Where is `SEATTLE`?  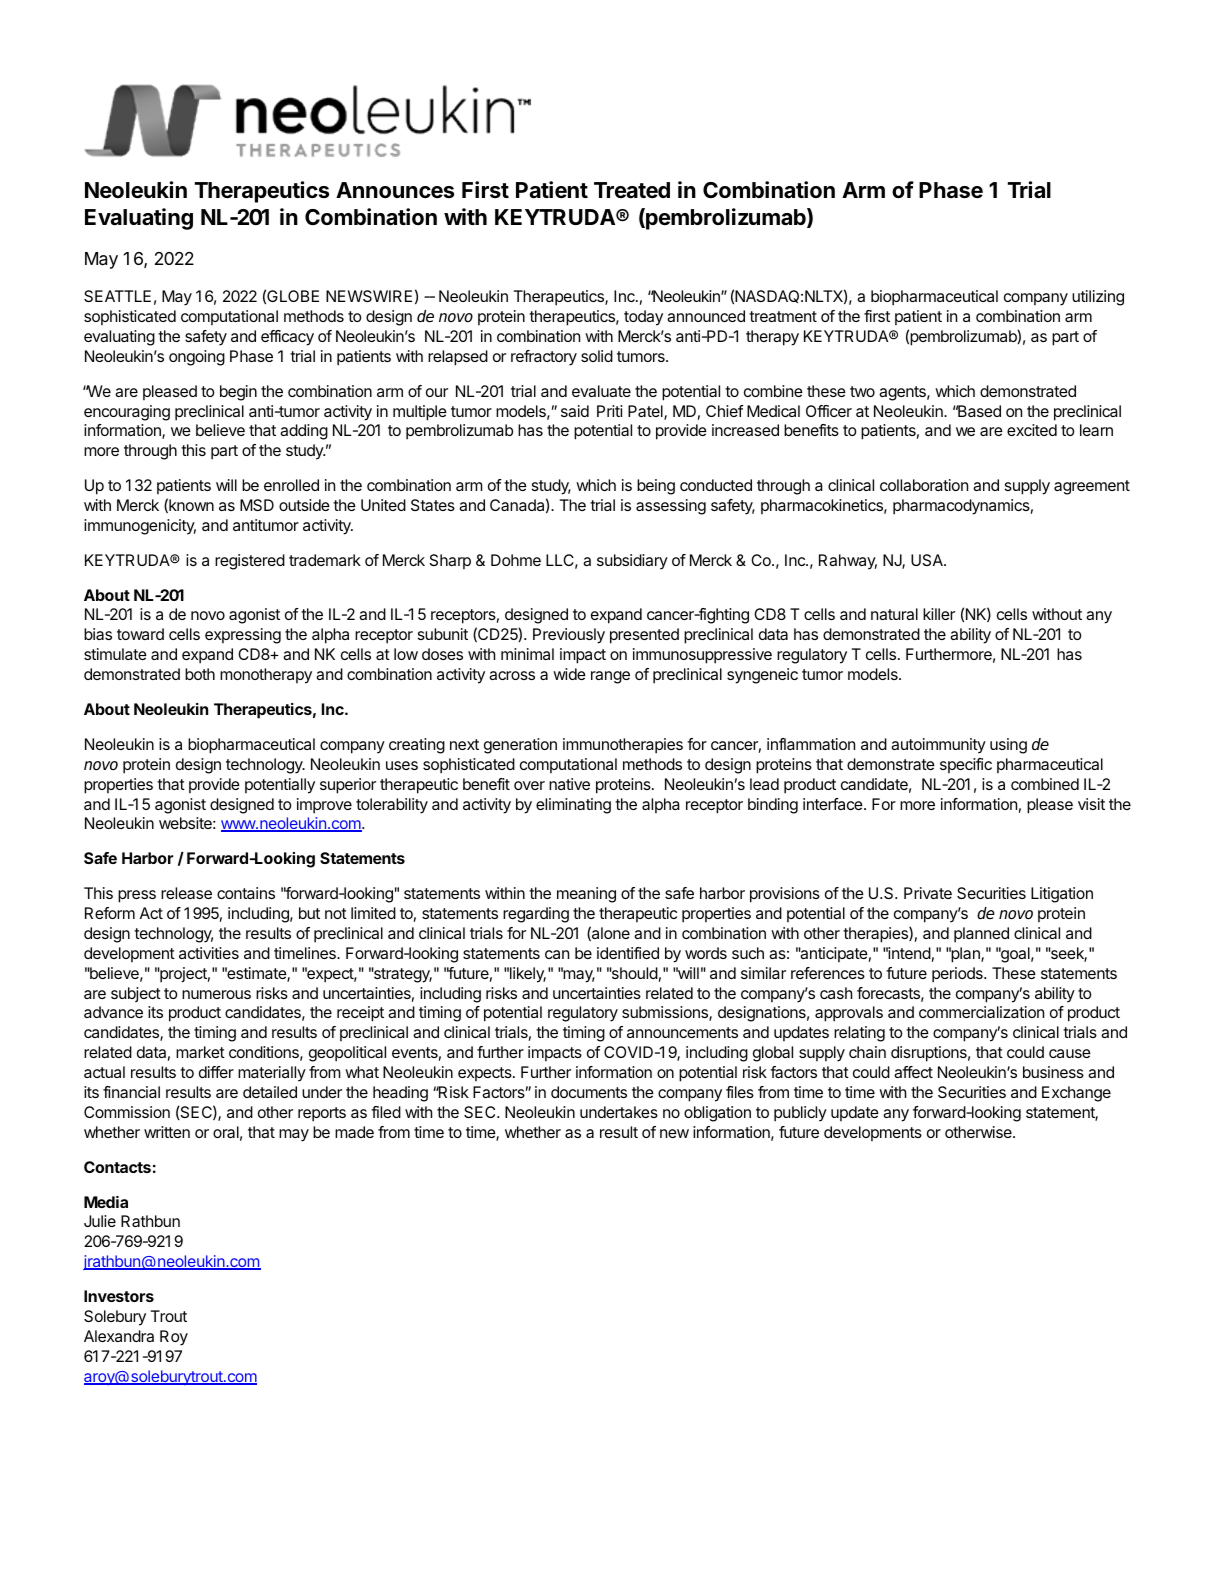
SEATTLE is located at coordinates (117, 296).
